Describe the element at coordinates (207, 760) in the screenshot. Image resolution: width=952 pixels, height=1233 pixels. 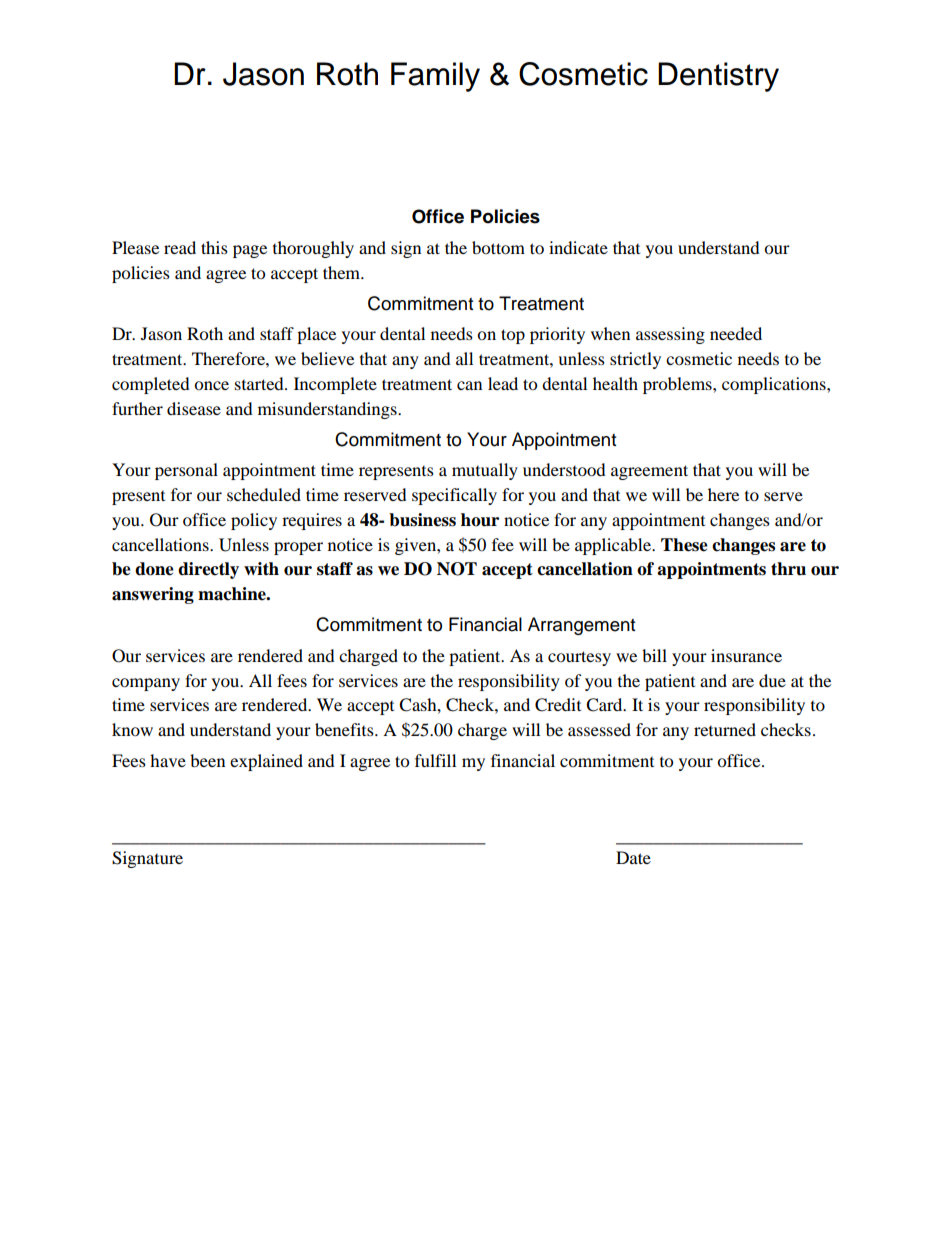
I see `been` at that location.
